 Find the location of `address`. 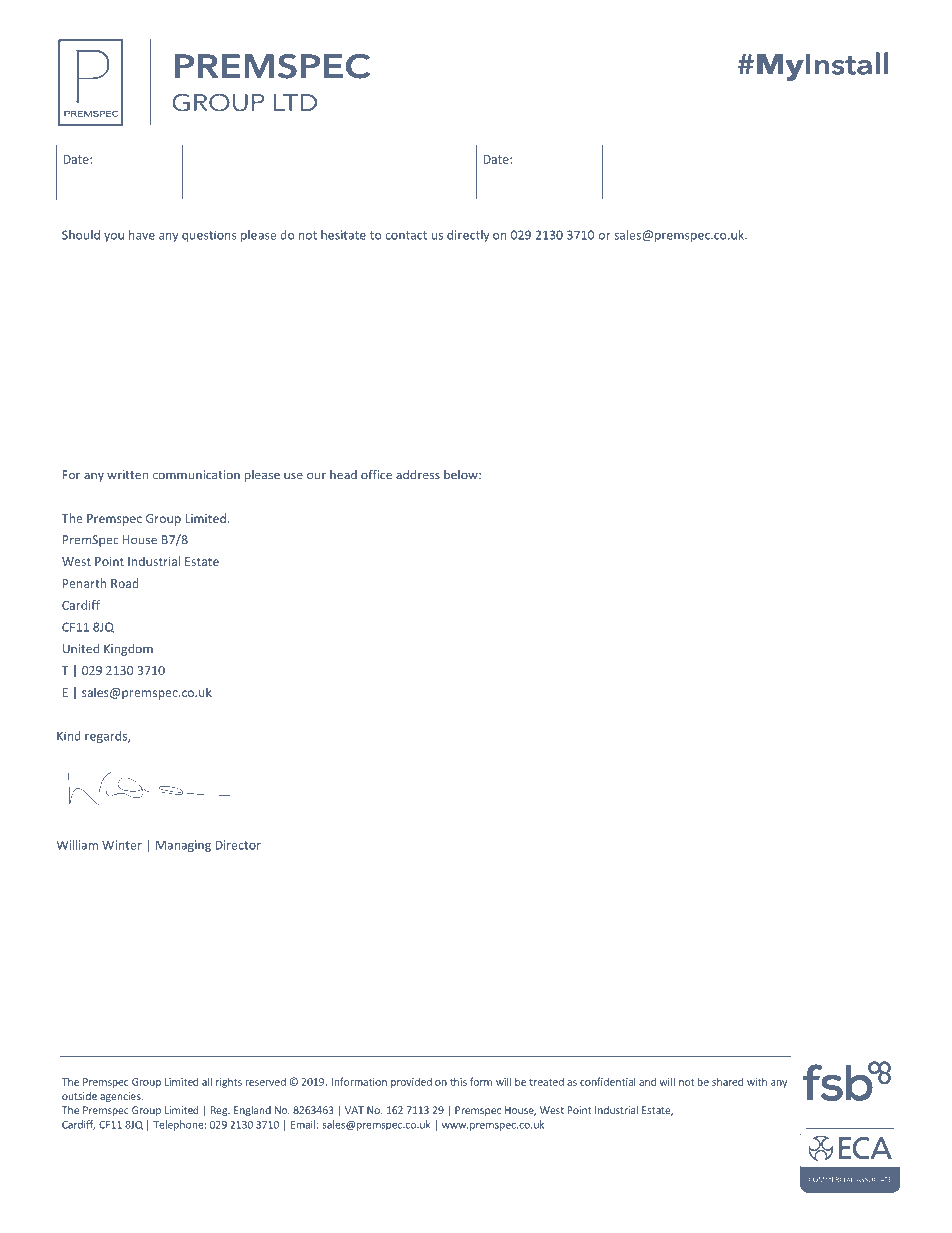

address is located at coordinates (418, 475).
